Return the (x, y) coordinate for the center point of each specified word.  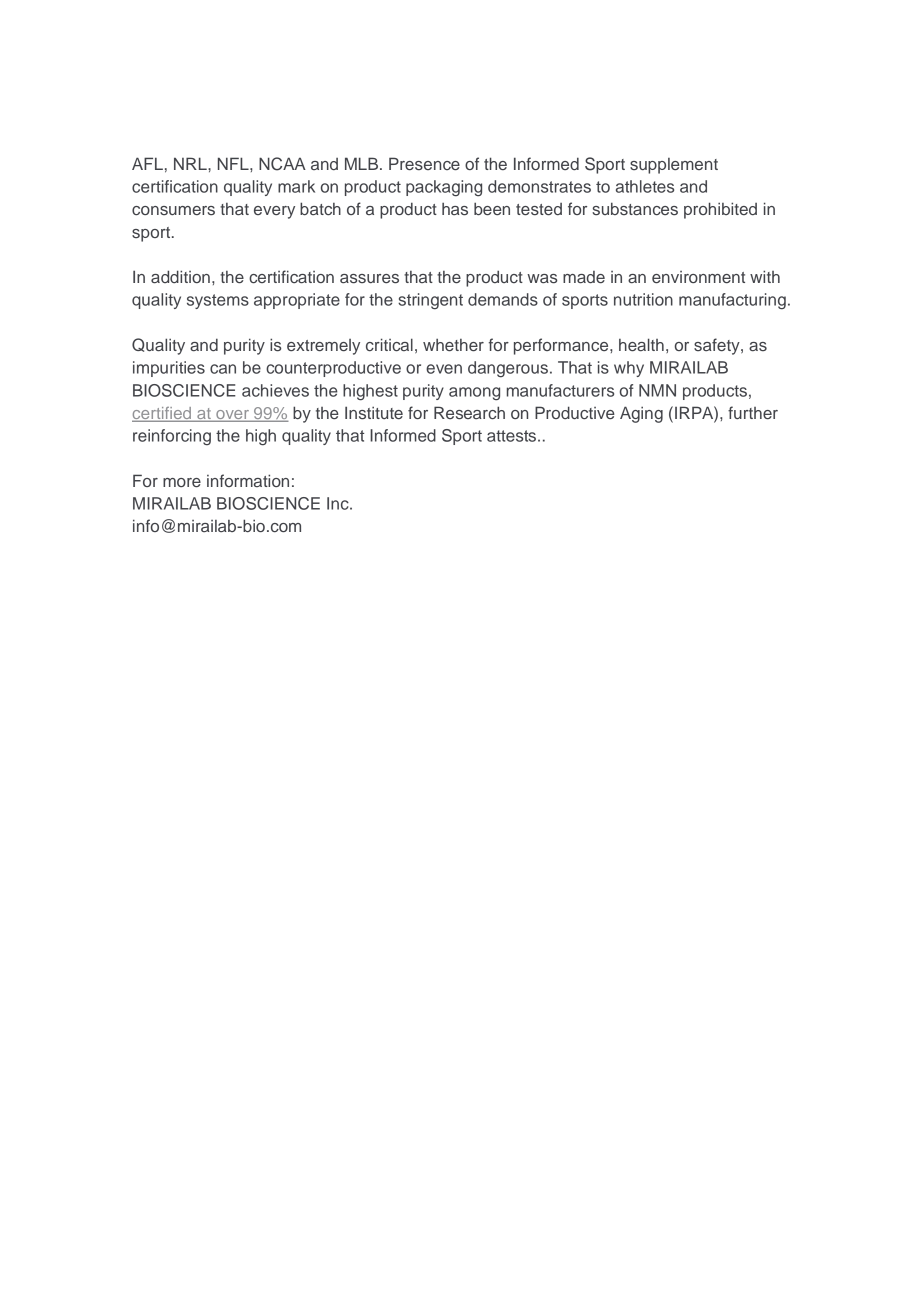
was (542, 279)
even (444, 369)
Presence (424, 163)
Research (469, 413)
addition (180, 276)
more (182, 482)
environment (698, 277)
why (629, 369)
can (223, 369)
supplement (674, 166)
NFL (234, 163)
